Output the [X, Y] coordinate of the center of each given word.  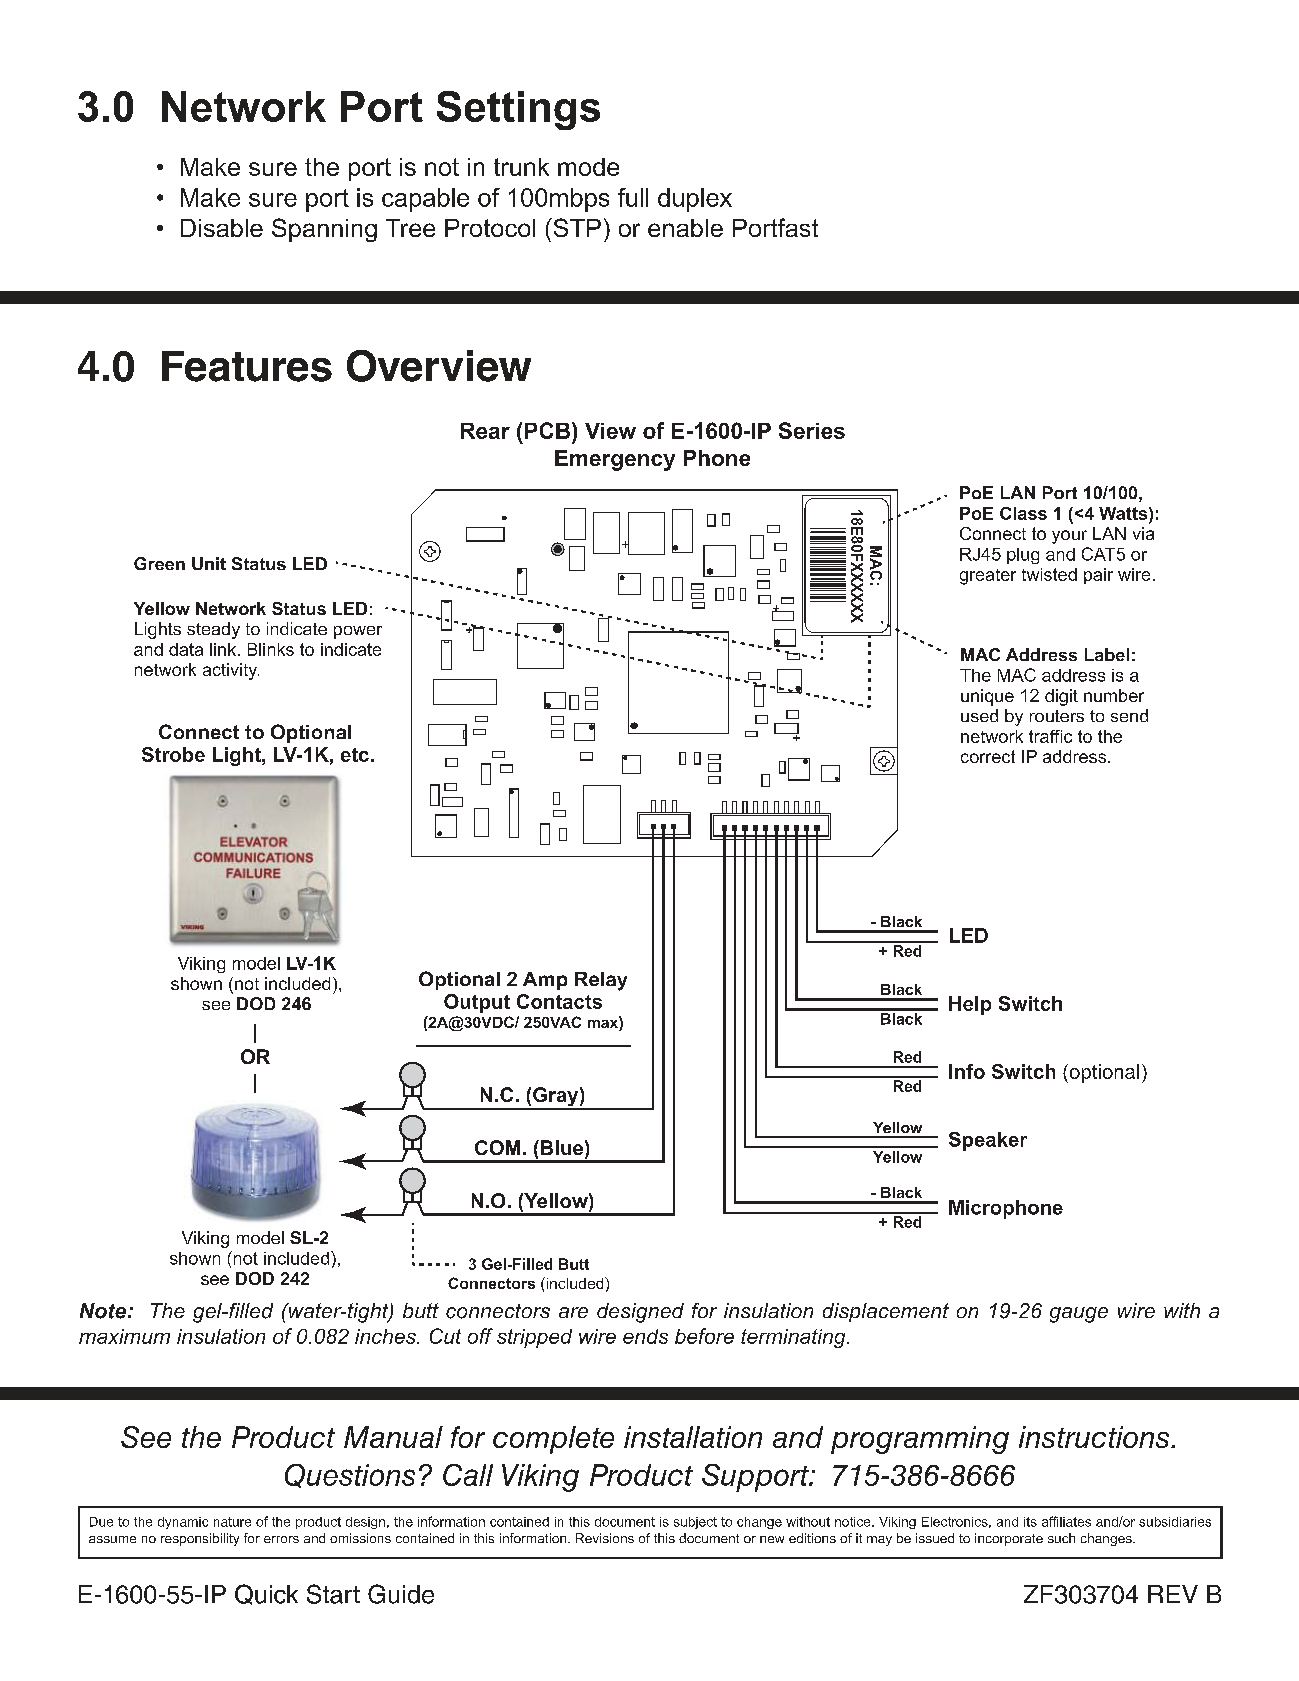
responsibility [200, 1539]
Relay [601, 981]
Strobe [173, 754]
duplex [695, 200]
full [633, 197]
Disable [222, 228]
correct [988, 756]
